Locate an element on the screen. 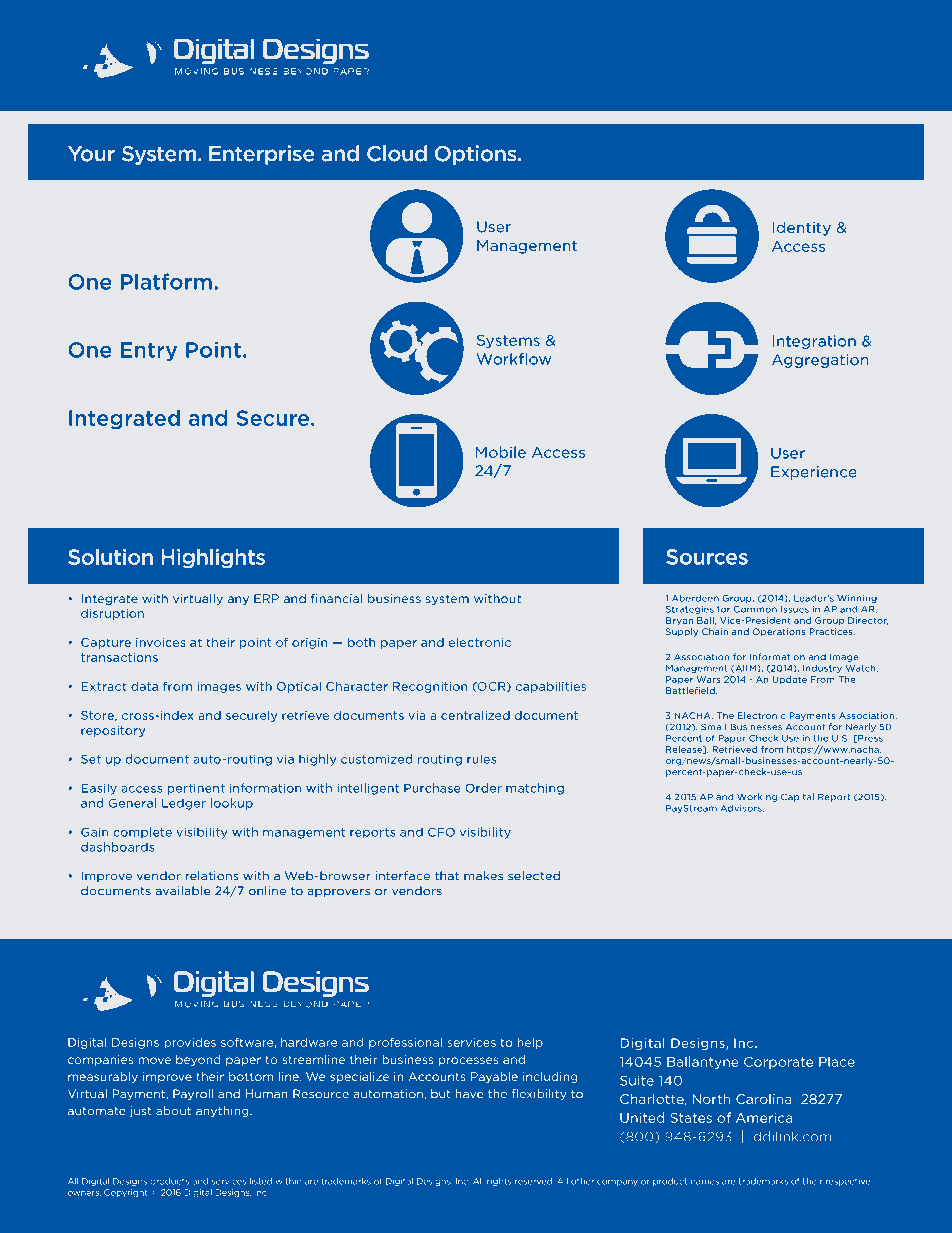 The height and width of the screenshot is (1233, 952). Identity is located at coordinates (802, 228).
